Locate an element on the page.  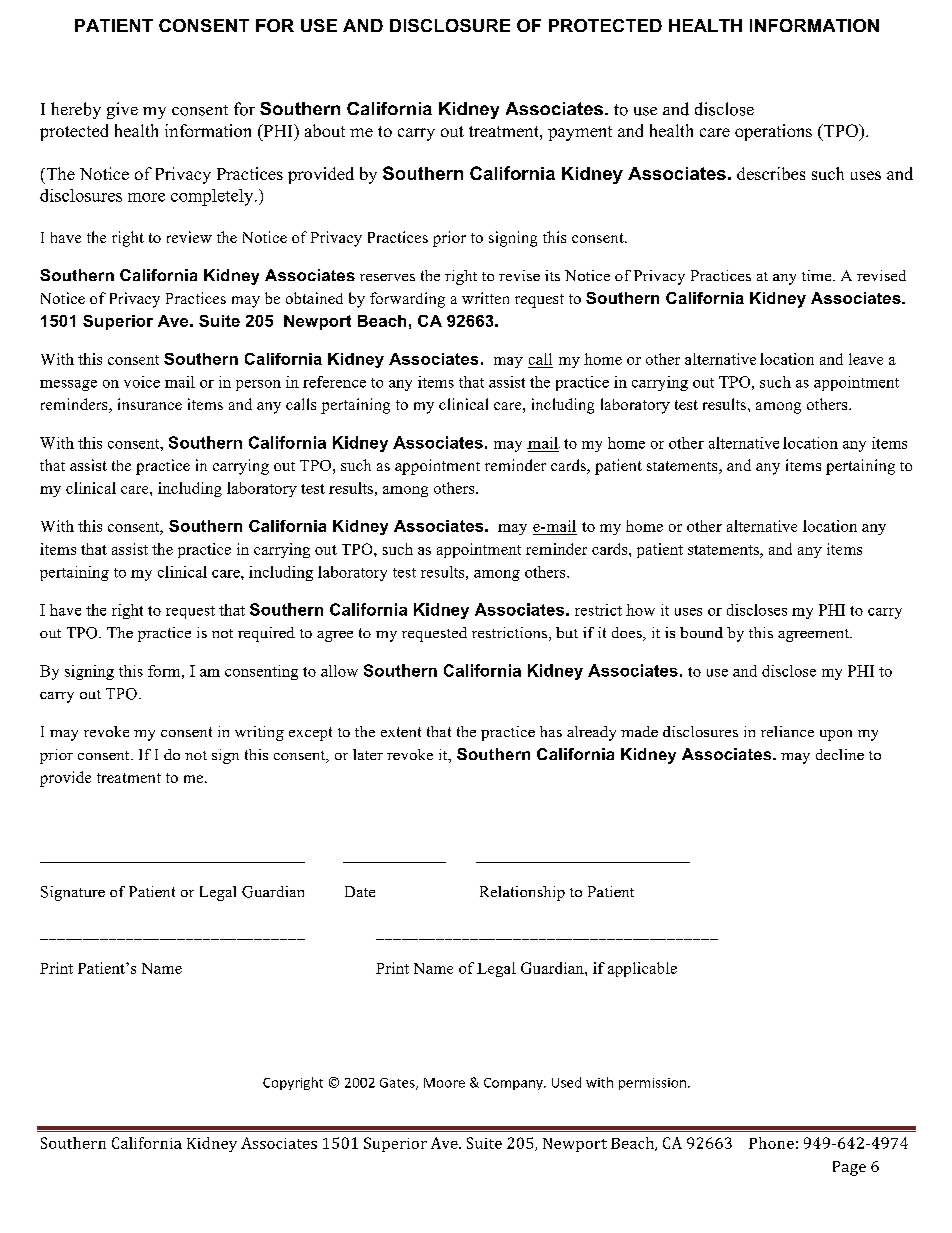
Gates is located at coordinates (398, 1084).
